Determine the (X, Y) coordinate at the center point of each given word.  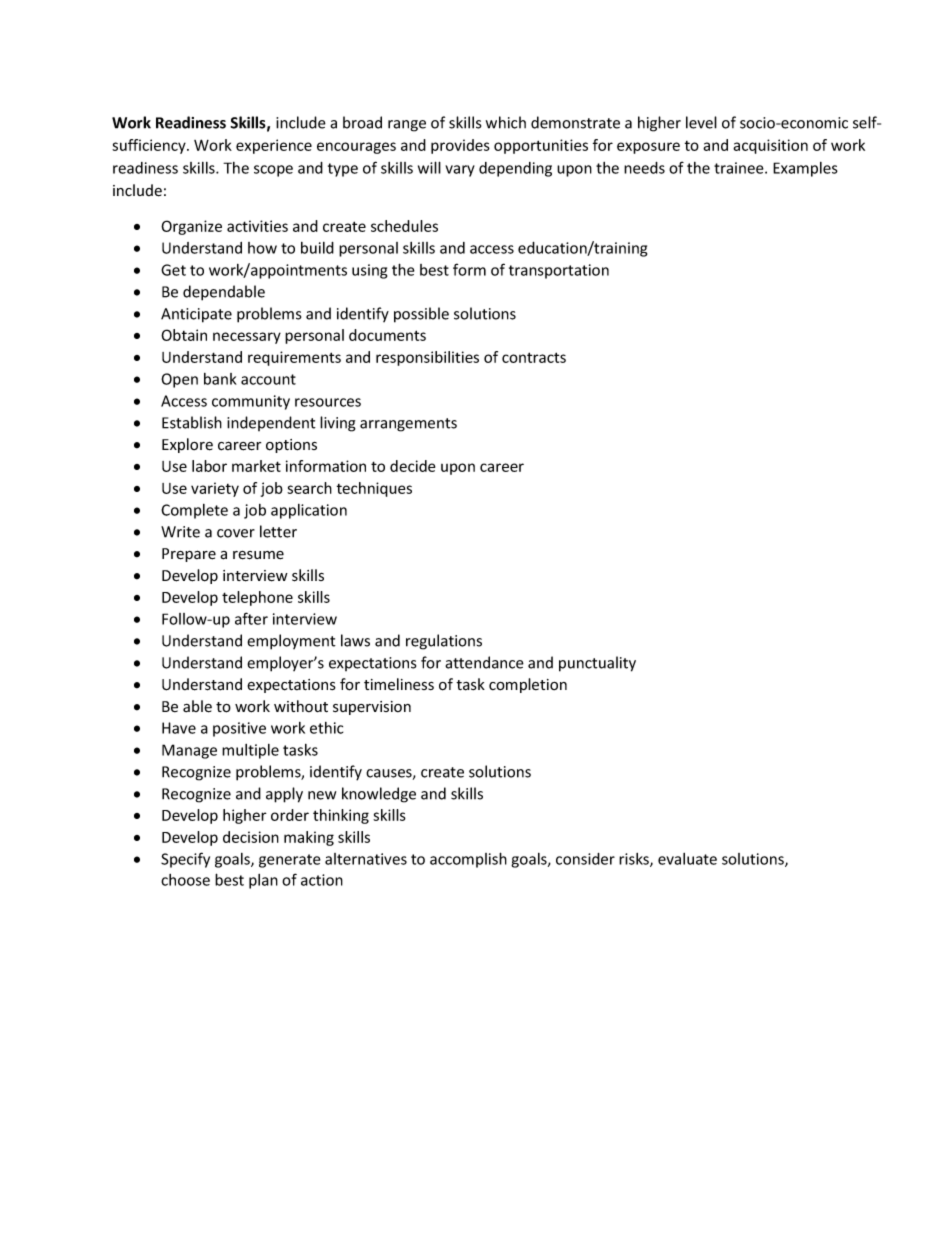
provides (460, 146)
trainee (740, 168)
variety (215, 489)
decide (412, 466)
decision (251, 837)
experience (274, 146)
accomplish (468, 860)
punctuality (597, 664)
